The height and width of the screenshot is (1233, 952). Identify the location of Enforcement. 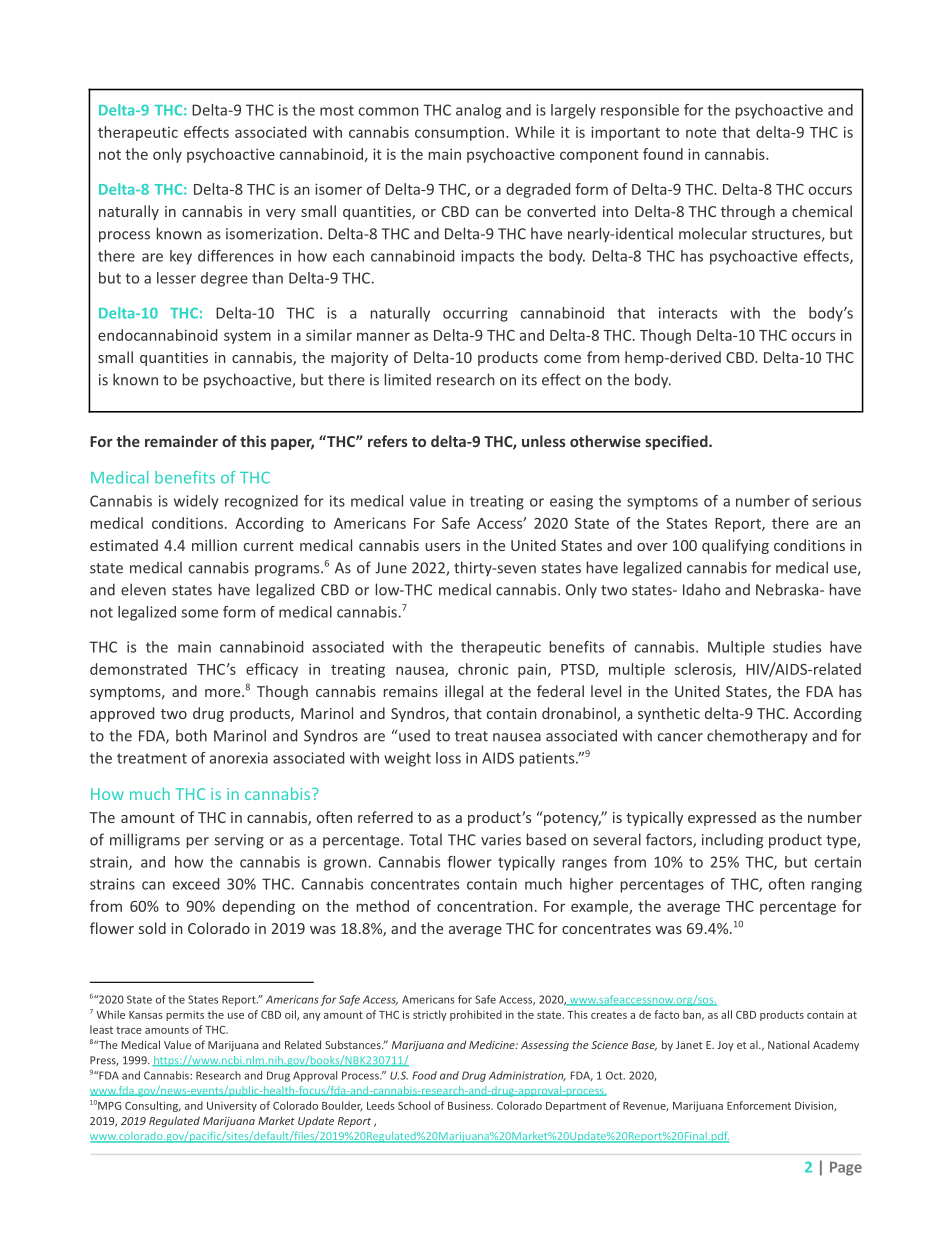
(759, 1105).
